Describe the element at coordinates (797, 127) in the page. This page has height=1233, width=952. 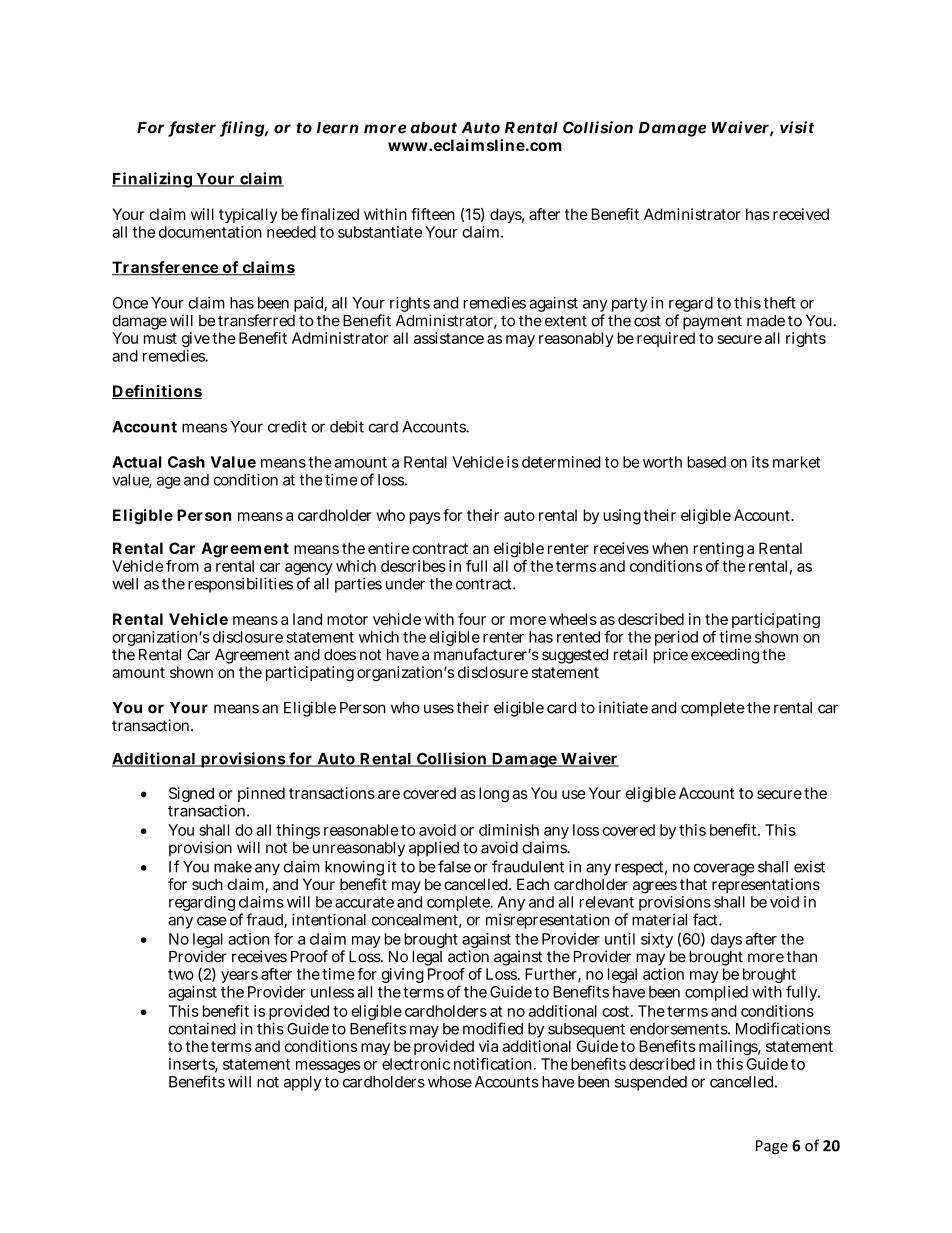
I see `visit` at that location.
